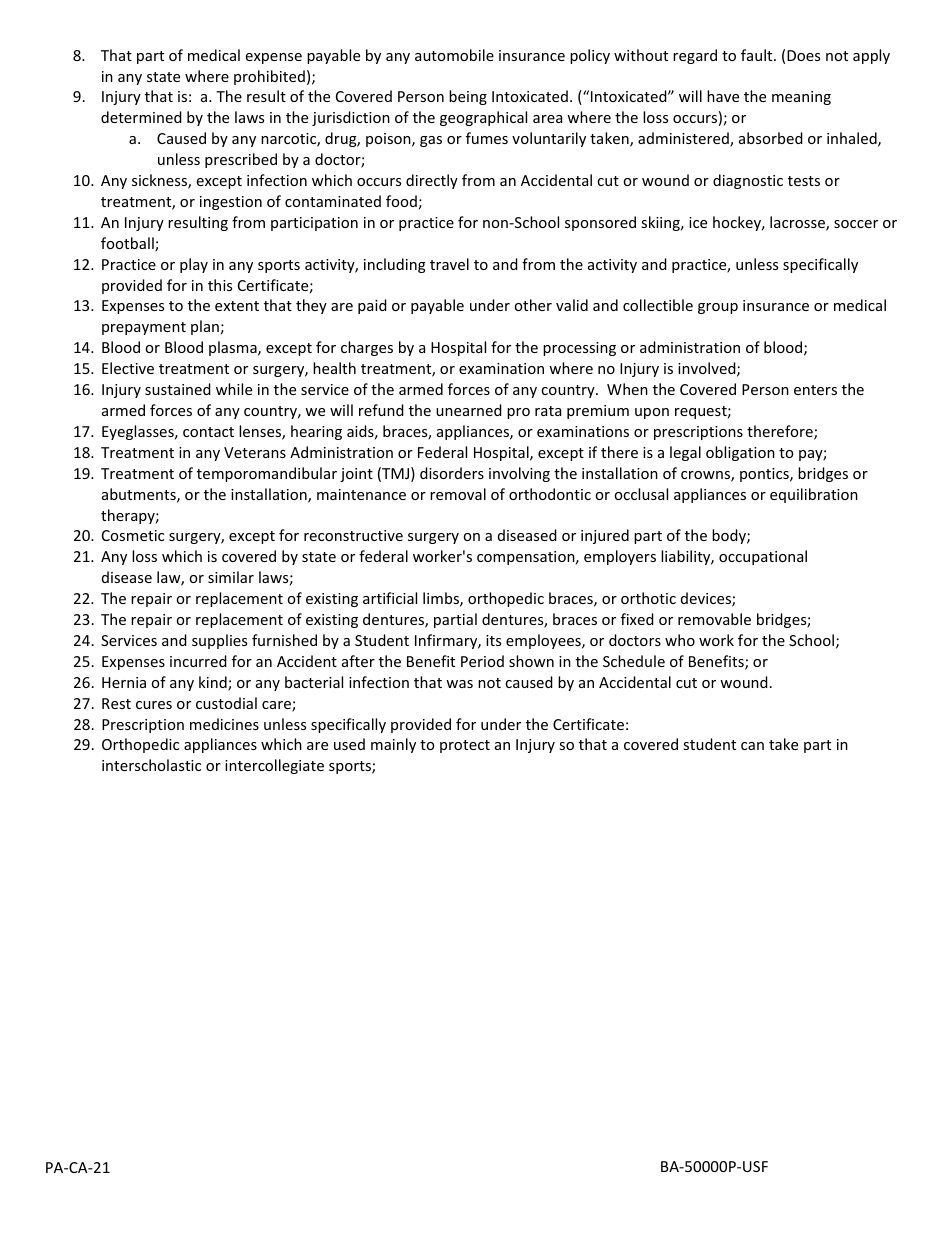 The height and width of the screenshot is (1233, 952). What do you see at coordinates (224, 724) in the screenshot?
I see `medicines` at bounding box center [224, 724].
